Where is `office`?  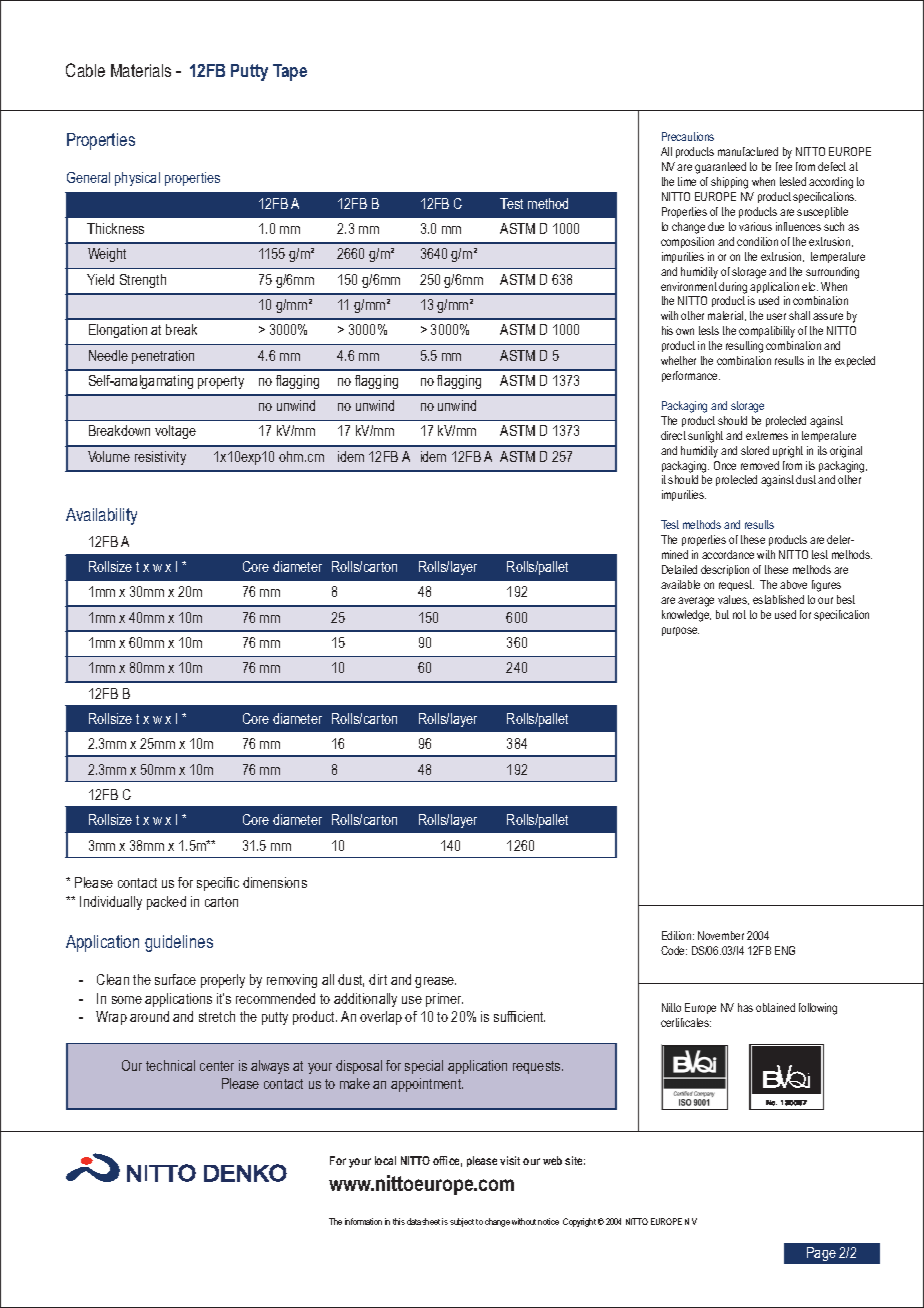 office is located at coordinates (447, 1161).
